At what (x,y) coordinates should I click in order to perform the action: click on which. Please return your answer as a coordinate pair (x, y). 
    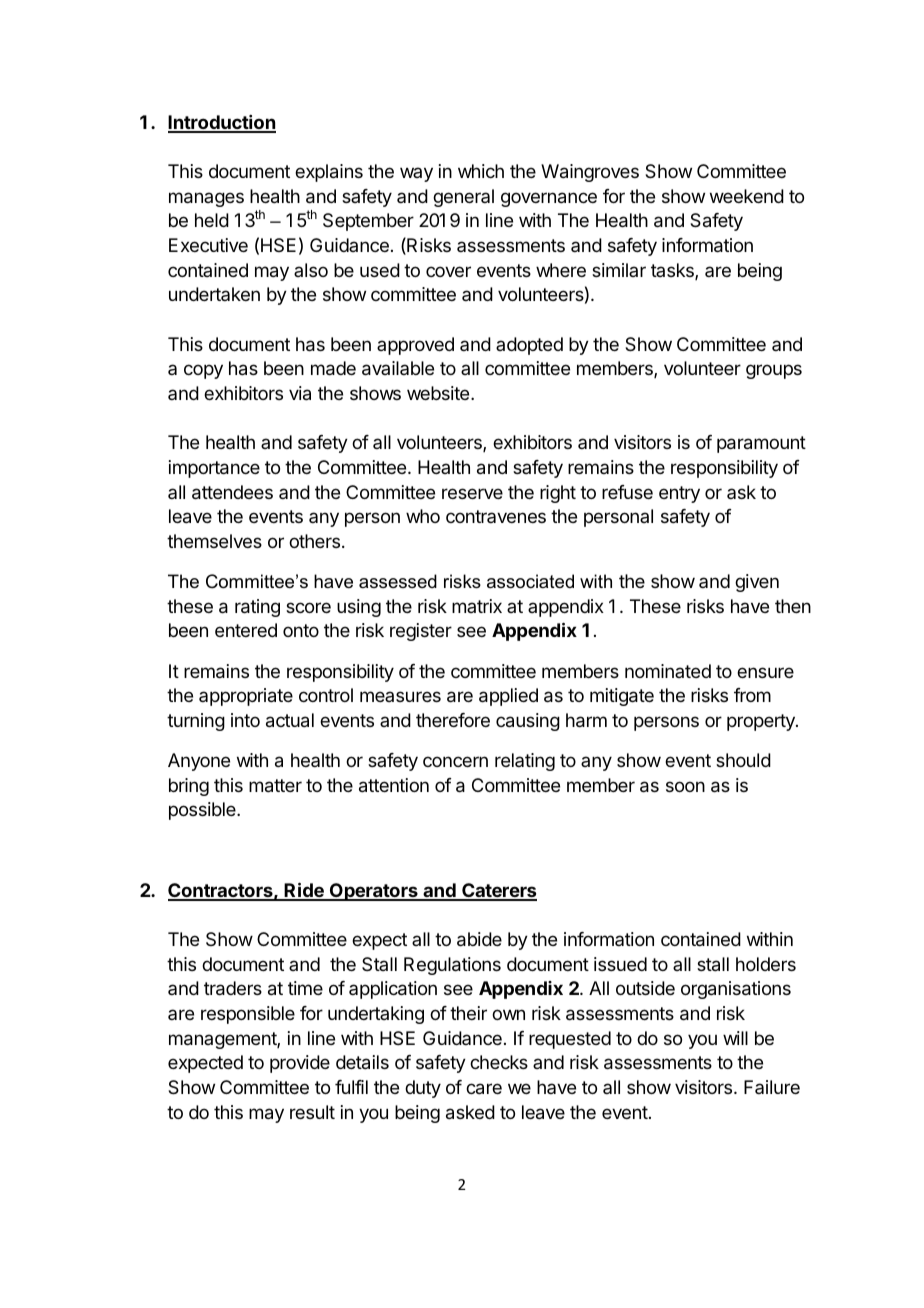
    Looking at the image, I should click on (481, 171).
